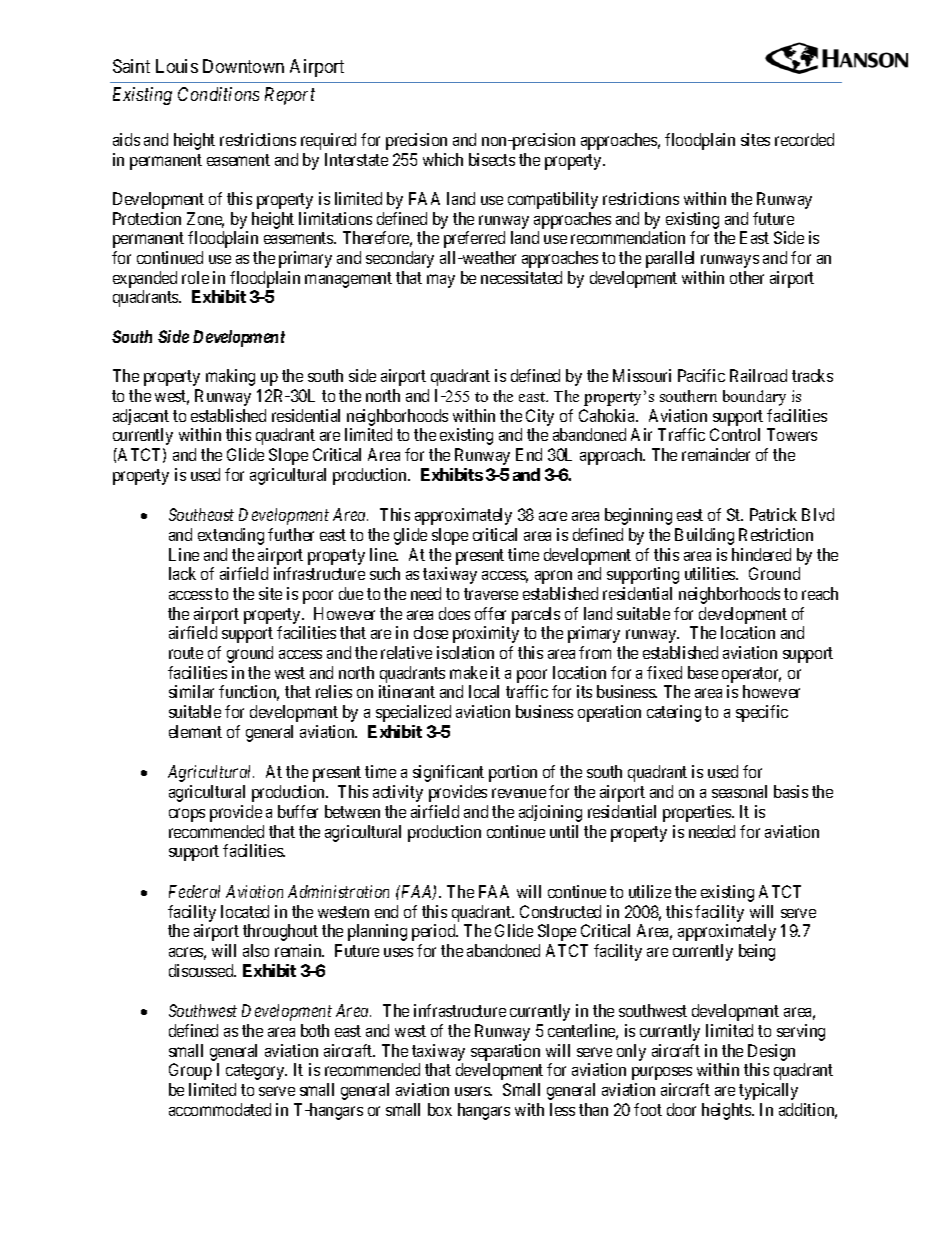 Image resolution: width=952 pixels, height=1233 pixels. Describe the element at coordinates (182, 573) in the document. I see `lack` at that location.
